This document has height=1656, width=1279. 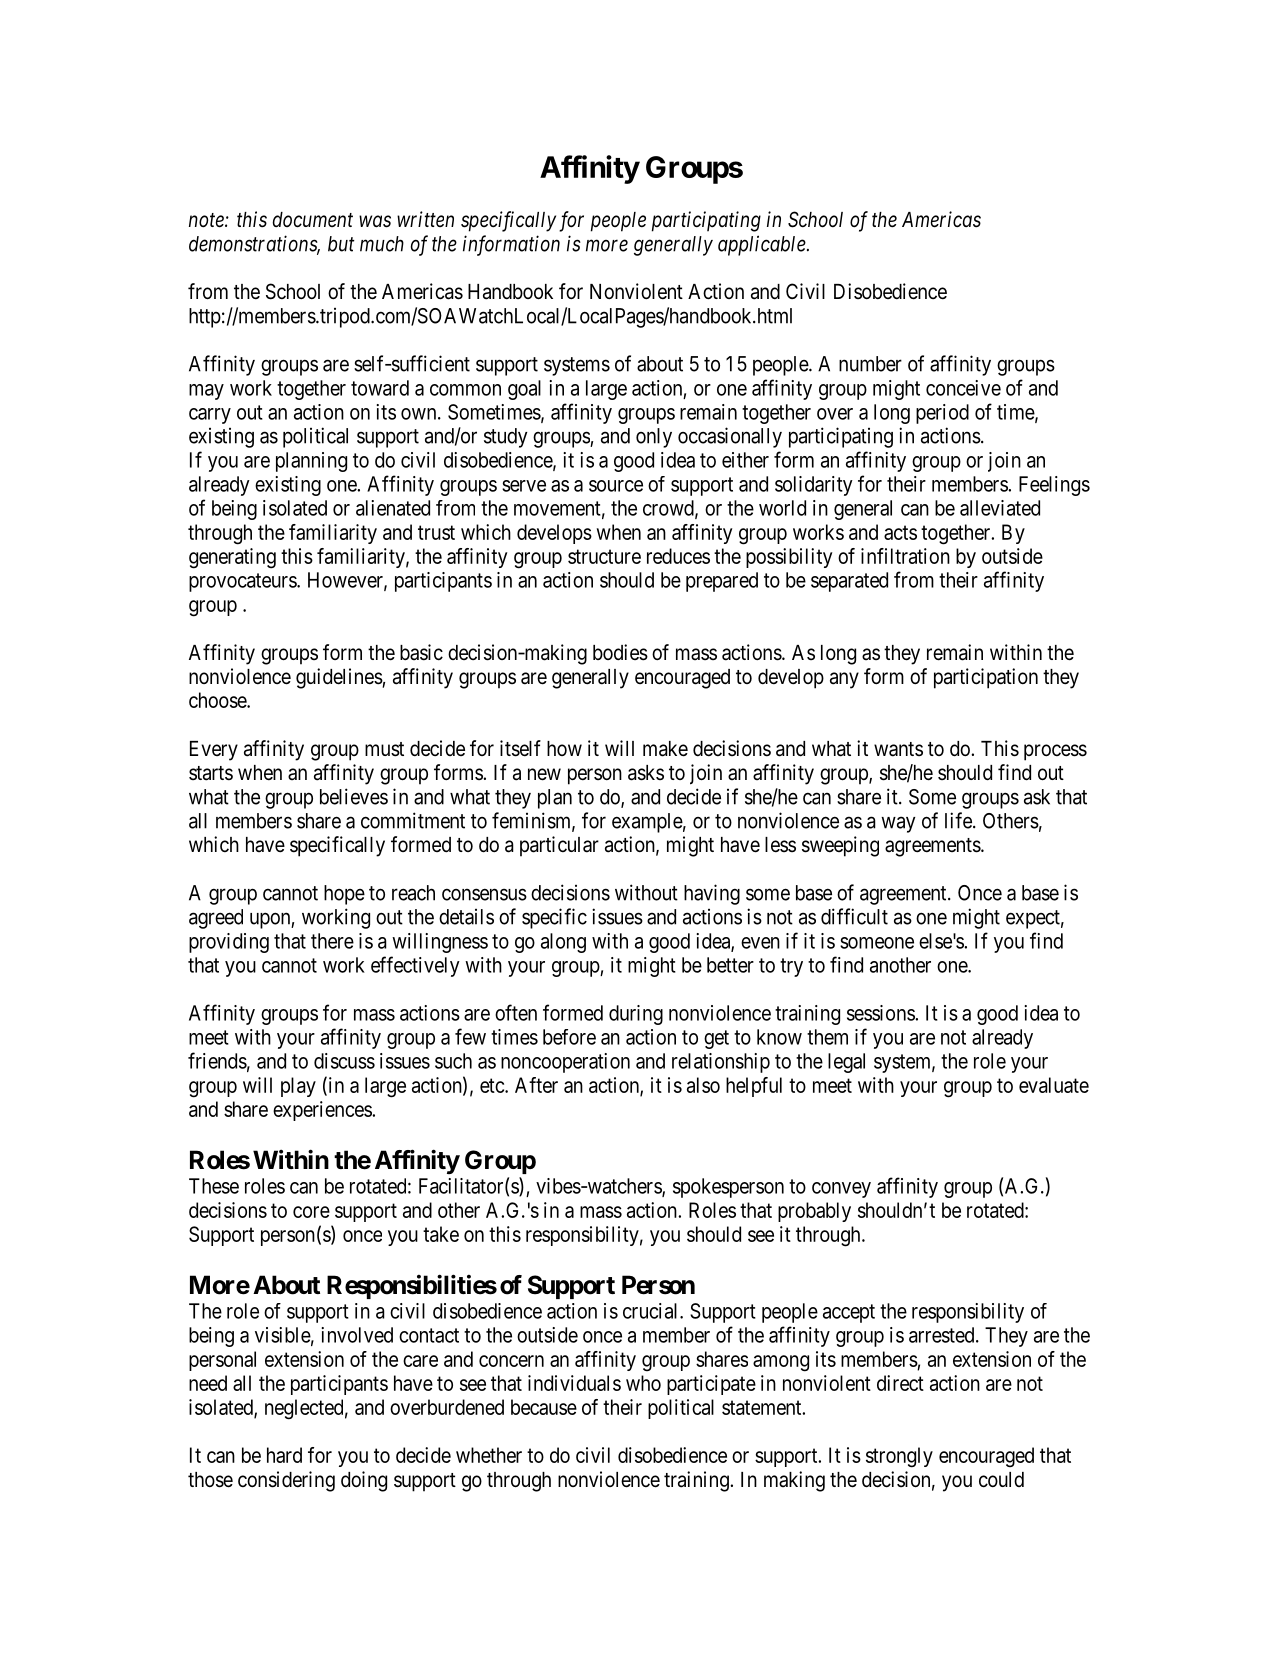 I want to click on also, so click(x=703, y=1085).
